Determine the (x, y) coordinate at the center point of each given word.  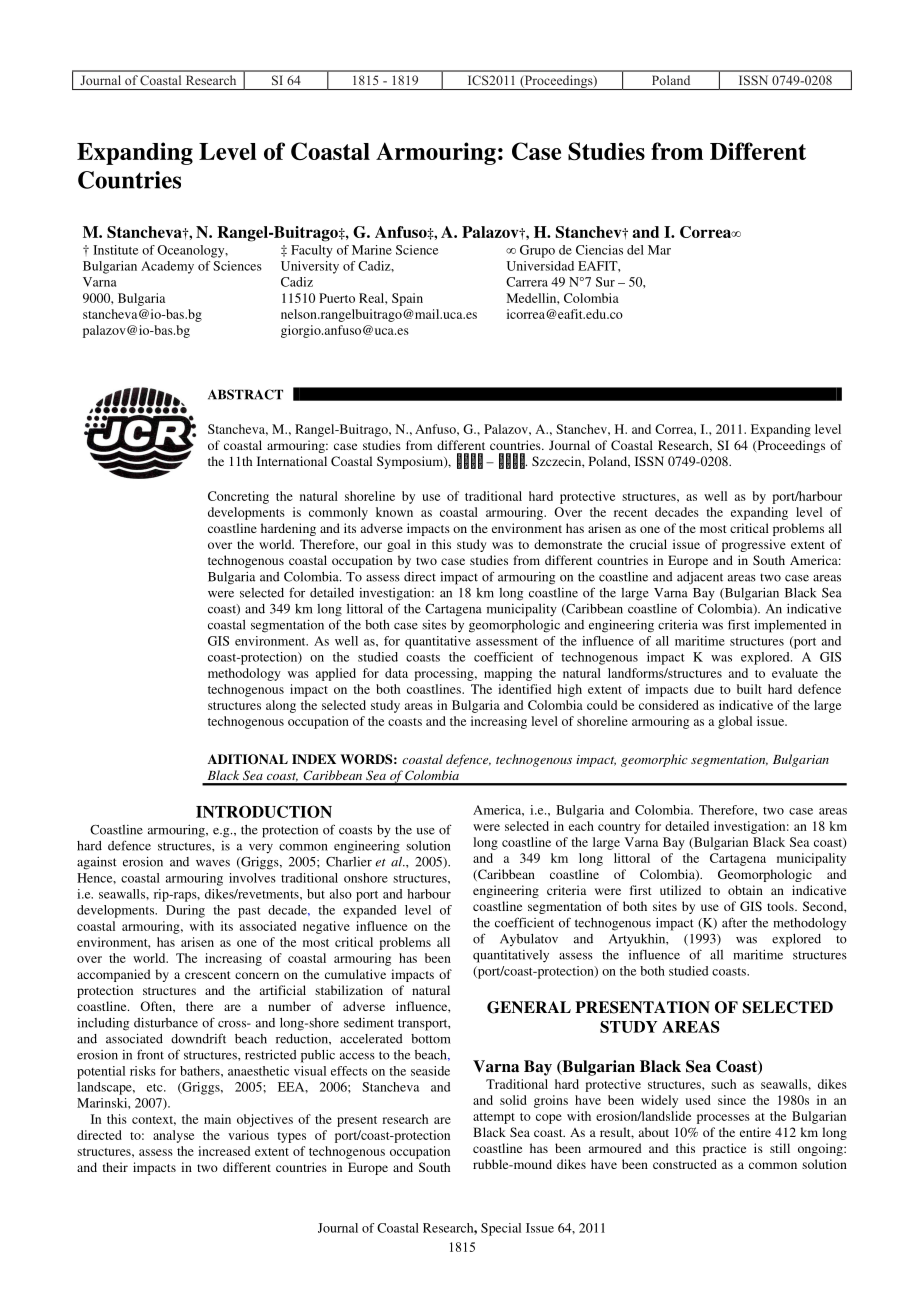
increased (224, 1151)
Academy (167, 267)
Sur (605, 282)
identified (524, 689)
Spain (407, 299)
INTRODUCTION (264, 811)
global (735, 722)
